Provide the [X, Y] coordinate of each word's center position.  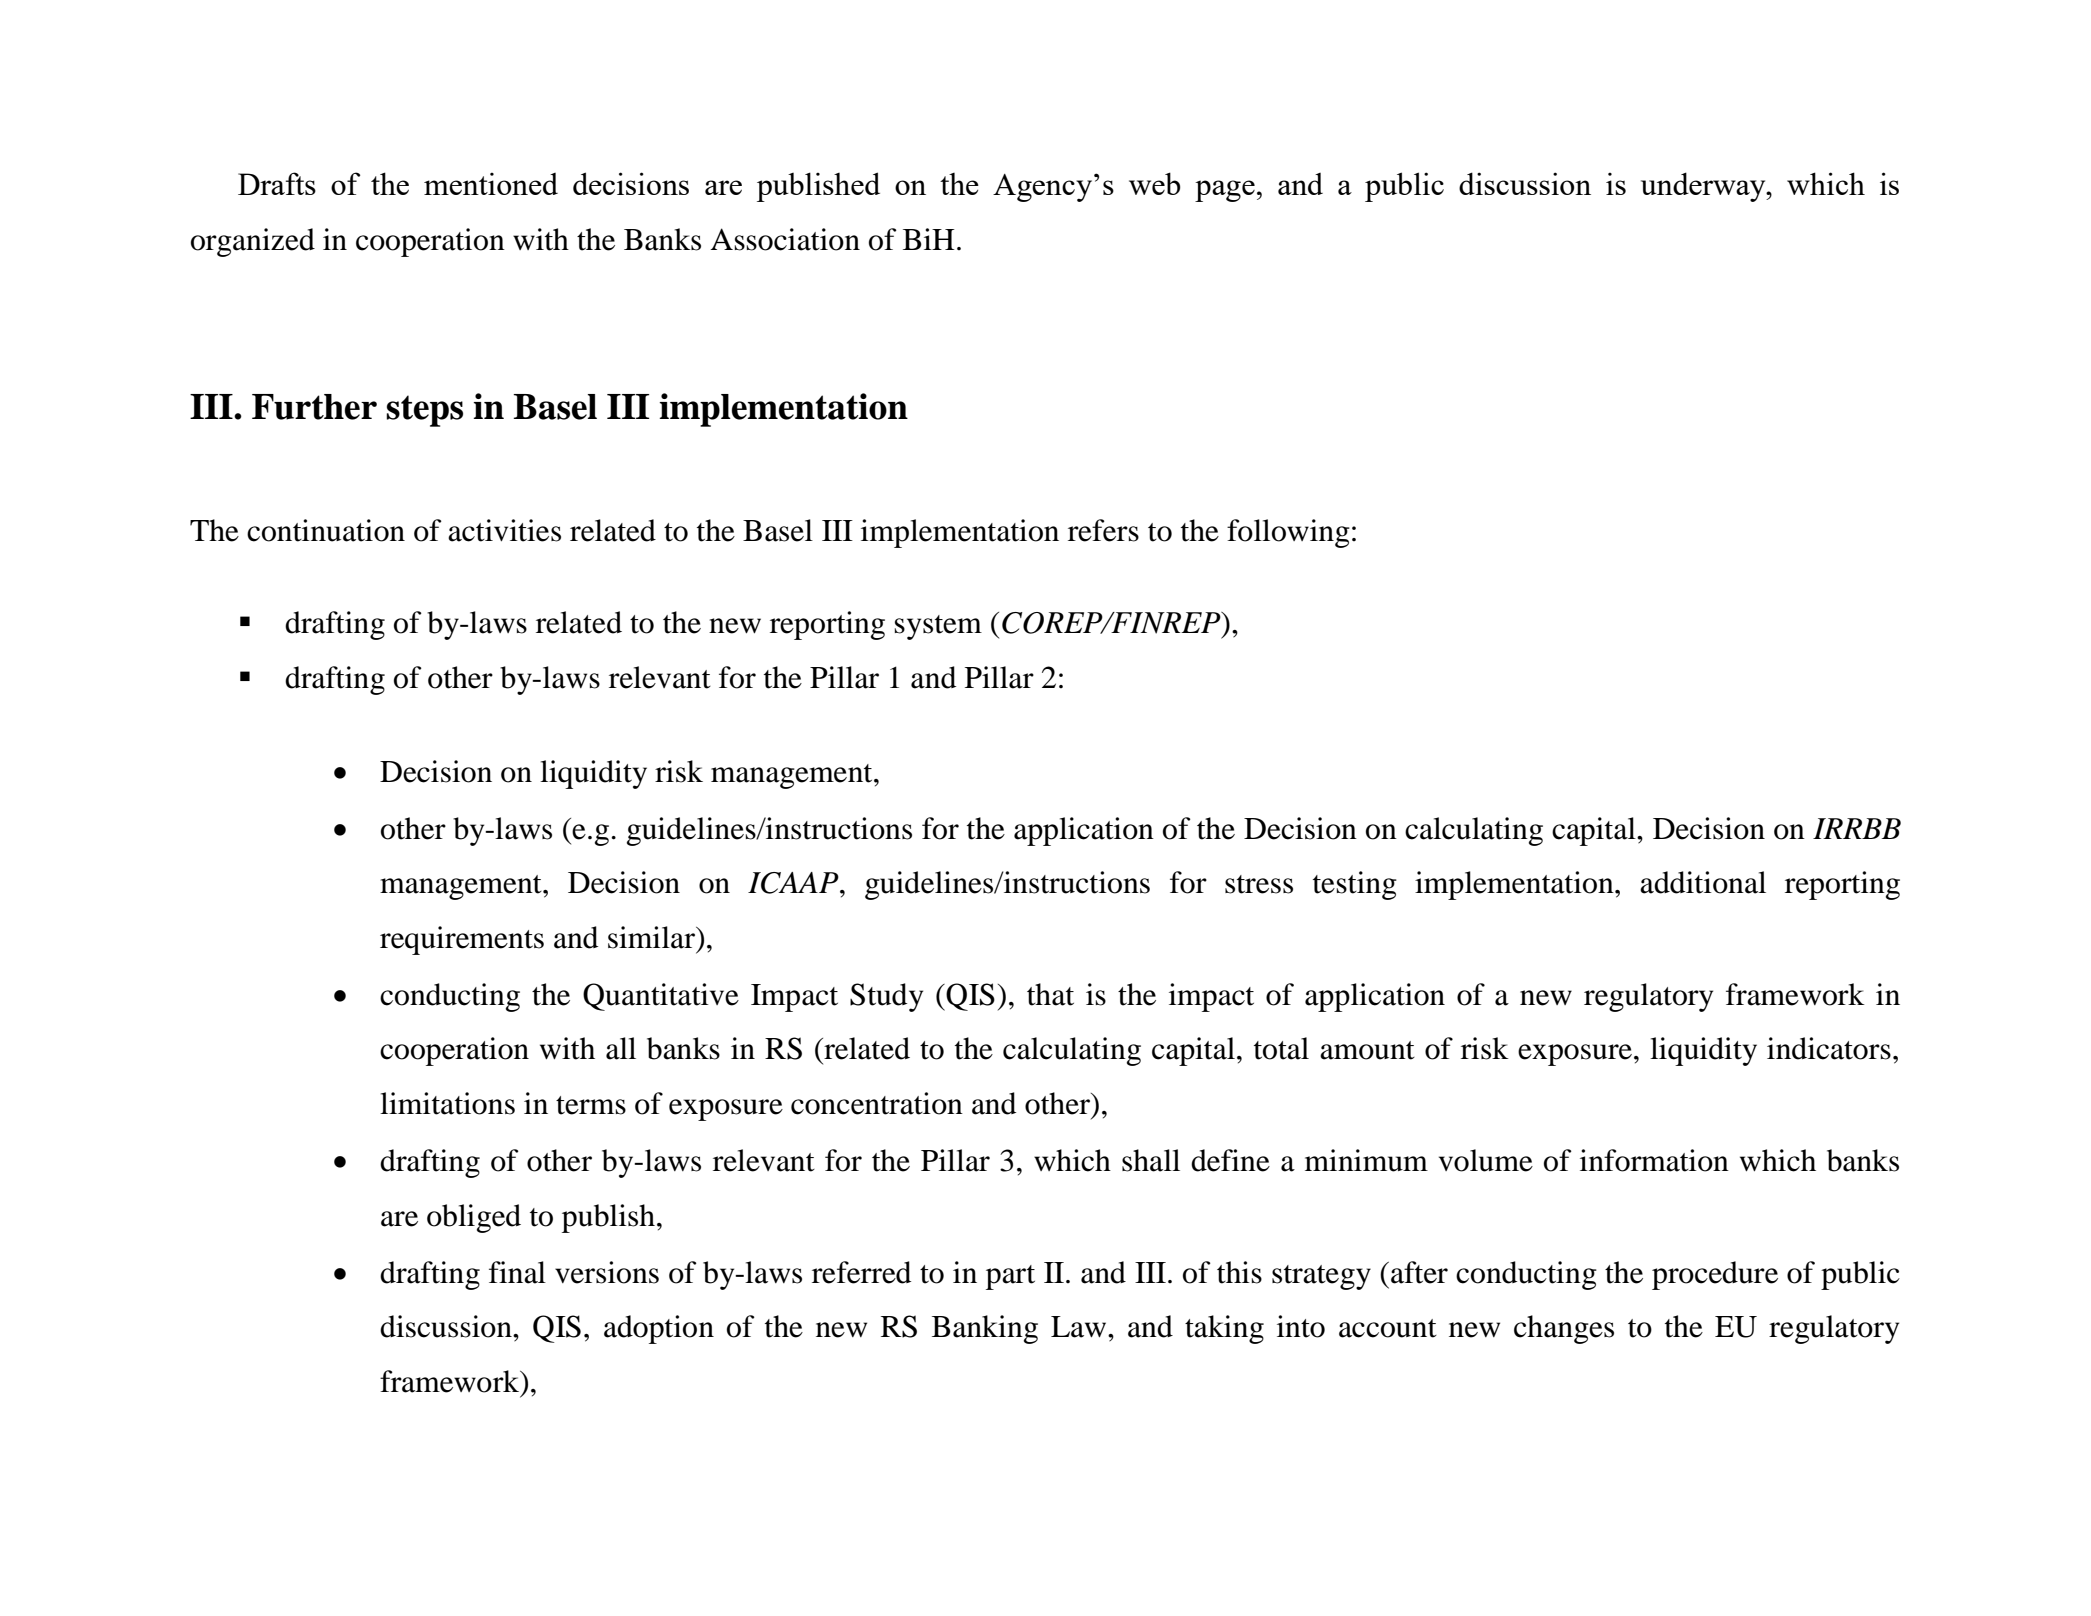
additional [1703, 882]
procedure [1715, 1275]
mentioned [491, 183]
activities [504, 530]
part [1010, 1277]
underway [1704, 187]
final [517, 1272]
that [1050, 994]
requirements [462, 940]
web [1155, 183]
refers [1103, 530]
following [1288, 533]
